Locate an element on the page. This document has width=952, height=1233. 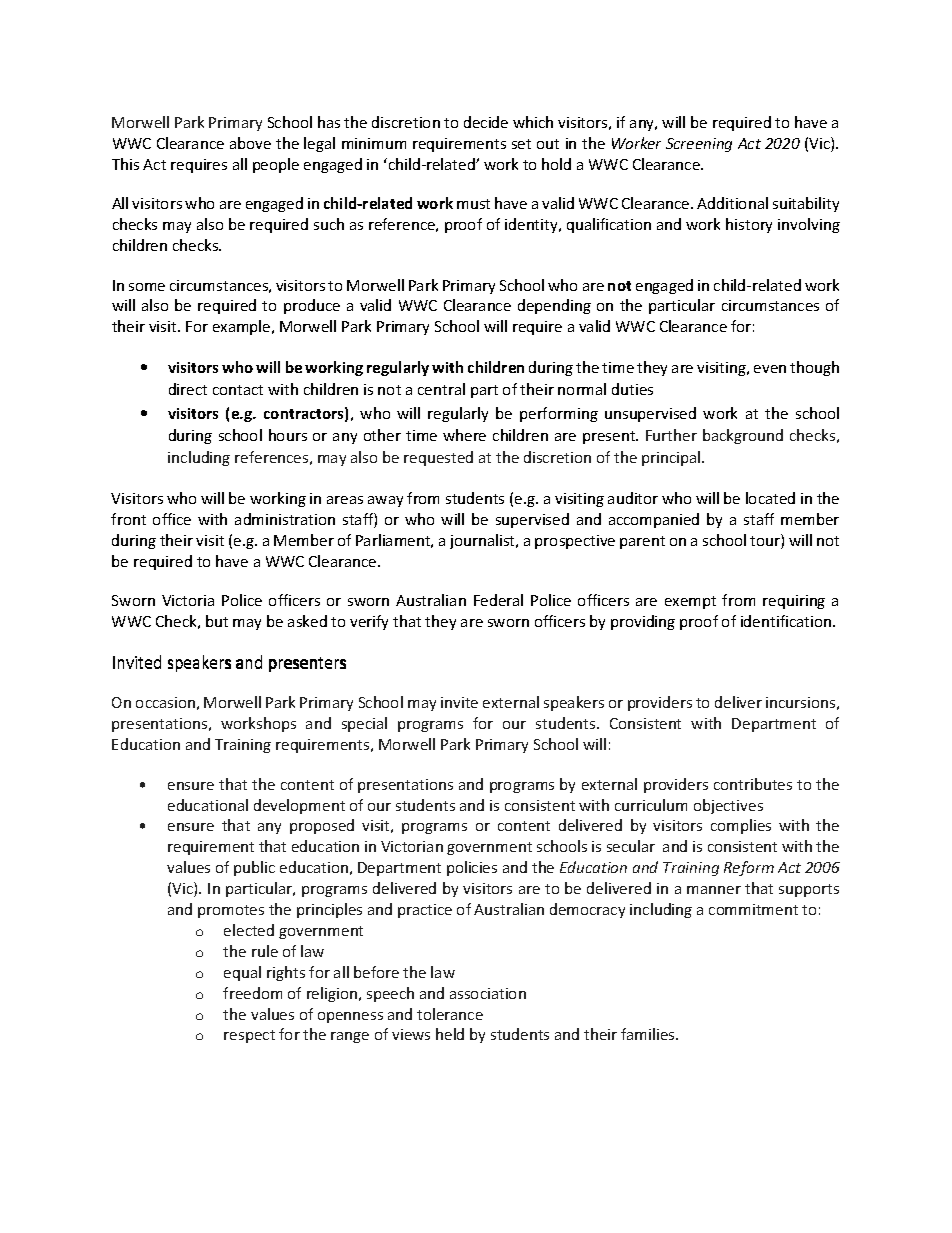
policies is located at coordinates (472, 868).
